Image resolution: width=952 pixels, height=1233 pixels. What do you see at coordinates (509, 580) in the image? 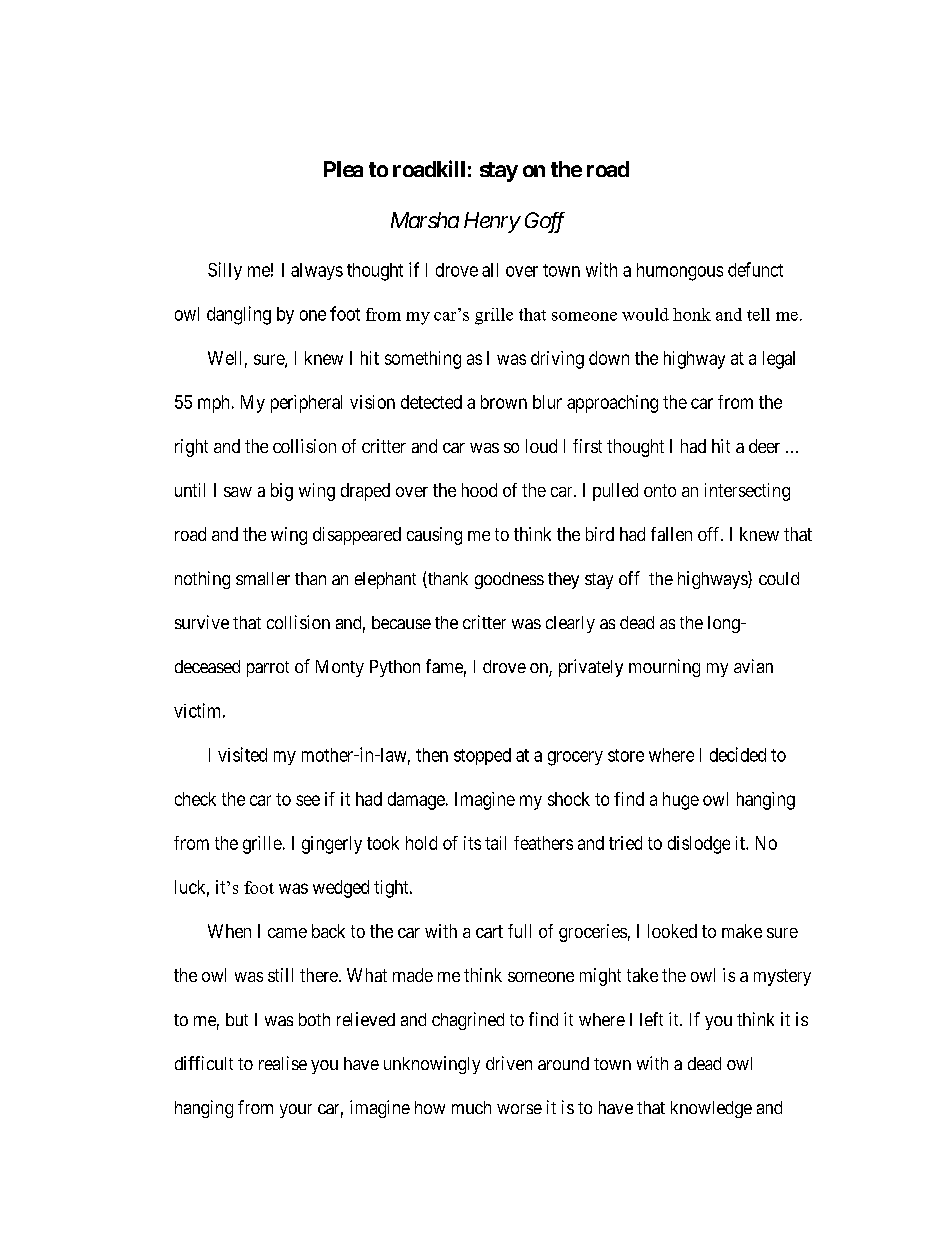
I see `goodness` at bounding box center [509, 580].
